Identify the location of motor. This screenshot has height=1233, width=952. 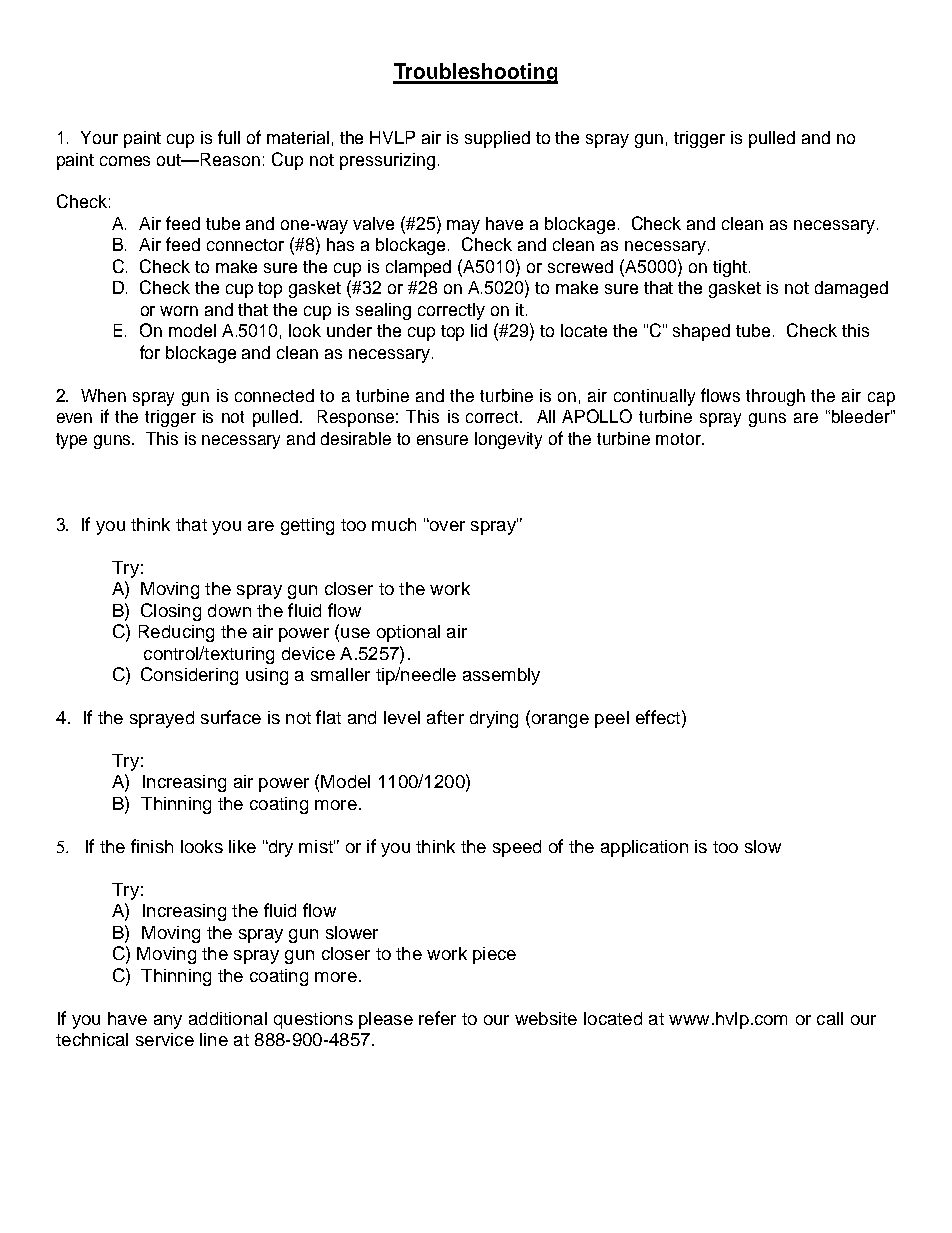
(679, 439).
